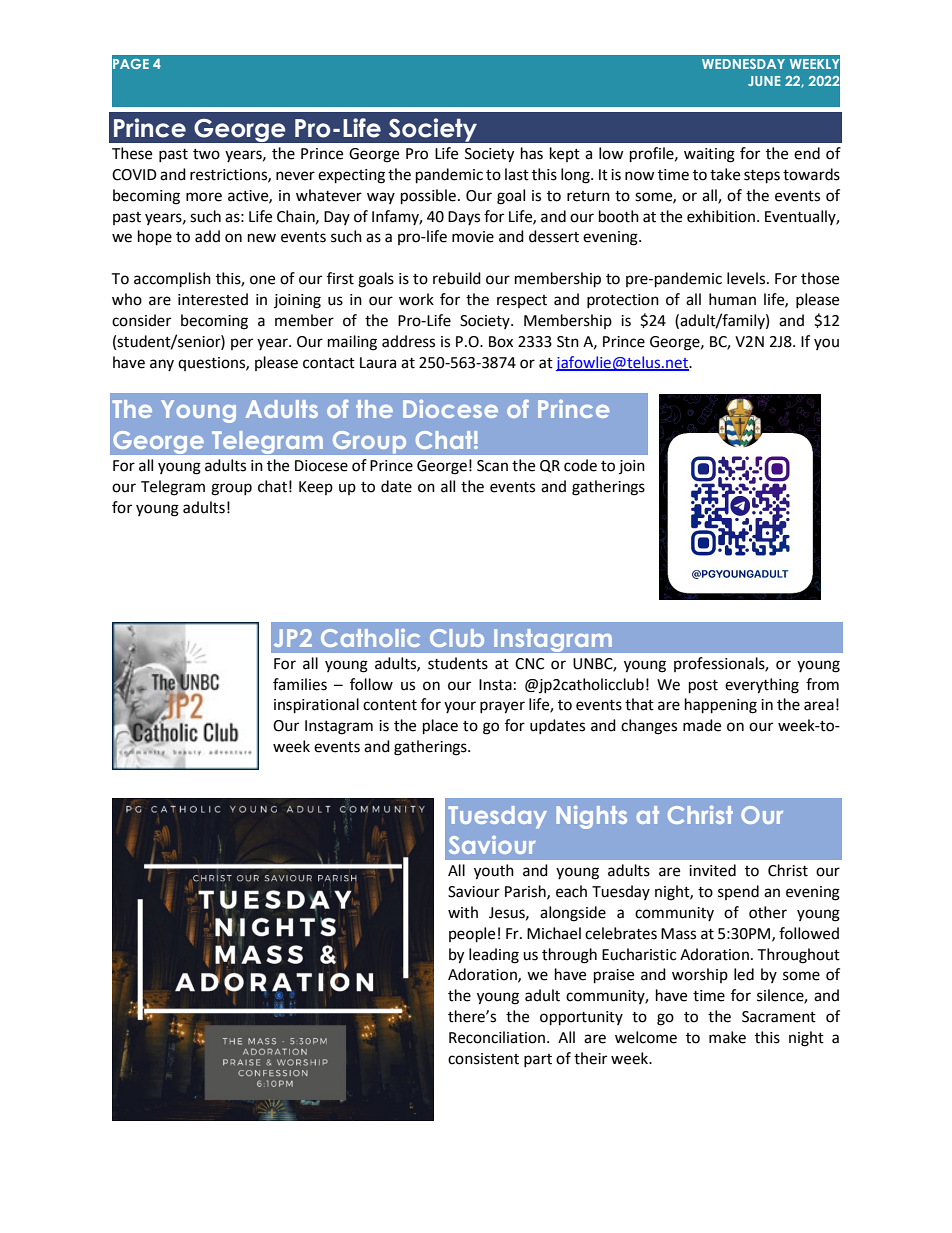 This page has height=1233, width=952. I want to click on two, so click(206, 154).
